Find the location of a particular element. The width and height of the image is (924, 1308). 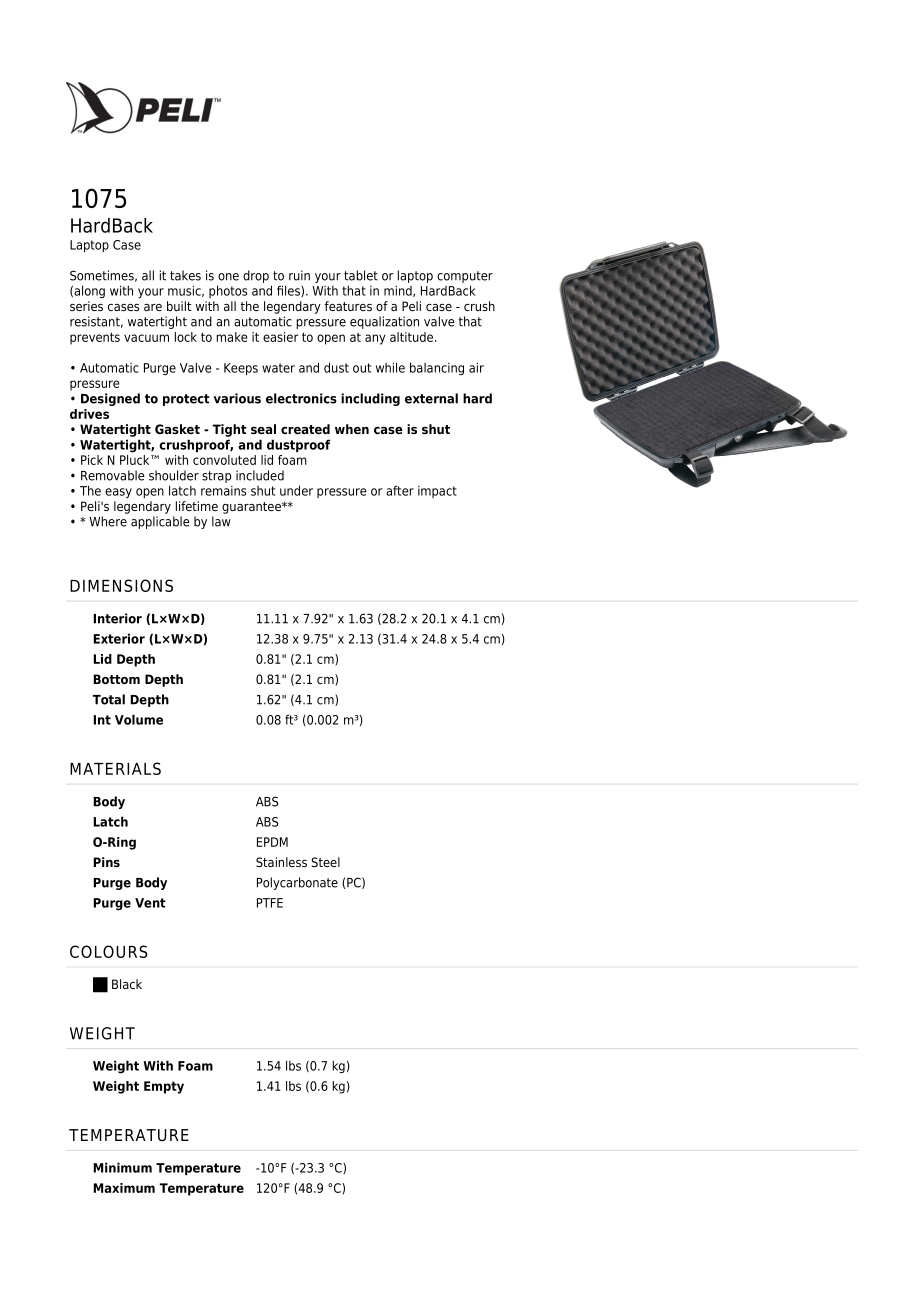

easier is located at coordinates (280, 337).
